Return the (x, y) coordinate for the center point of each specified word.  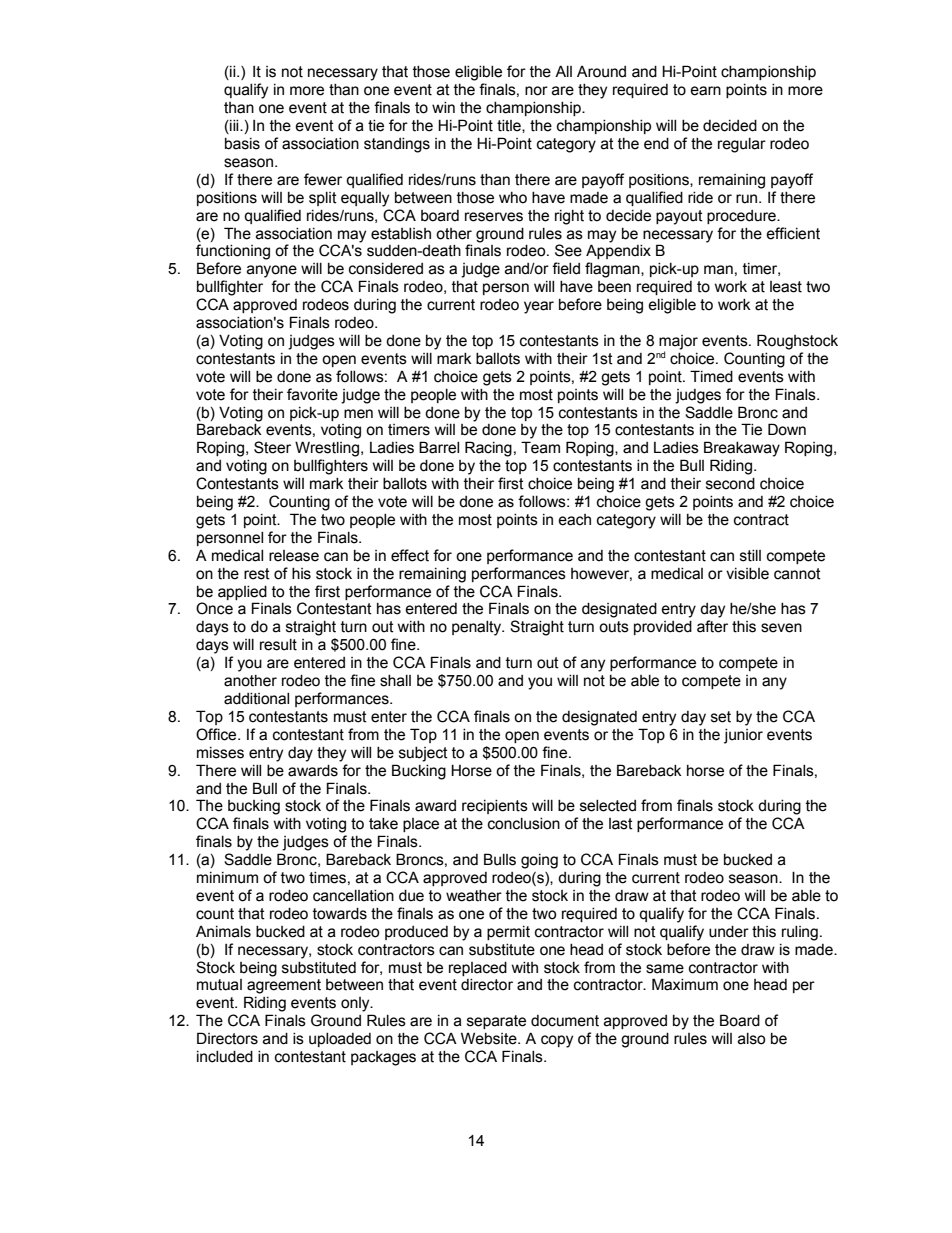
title (510, 126)
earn (705, 91)
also (751, 1039)
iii (234, 127)
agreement (284, 986)
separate (496, 1022)
